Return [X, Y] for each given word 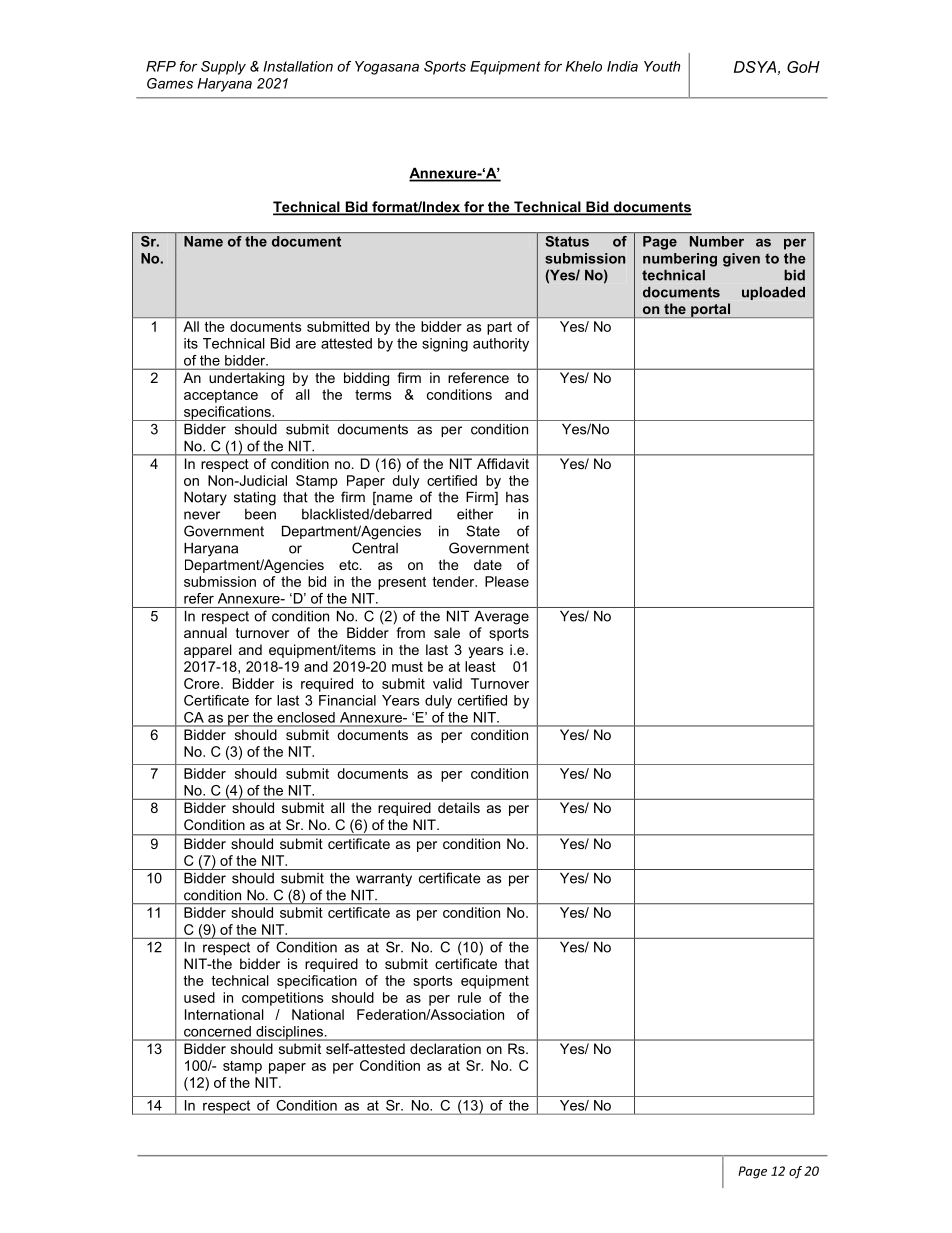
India [622, 66]
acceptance [221, 396]
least [480, 666]
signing [445, 345]
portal [710, 310]
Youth [662, 66]
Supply [223, 68]
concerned [217, 1031]
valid [447, 683]
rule [469, 997]
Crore [203, 683]
